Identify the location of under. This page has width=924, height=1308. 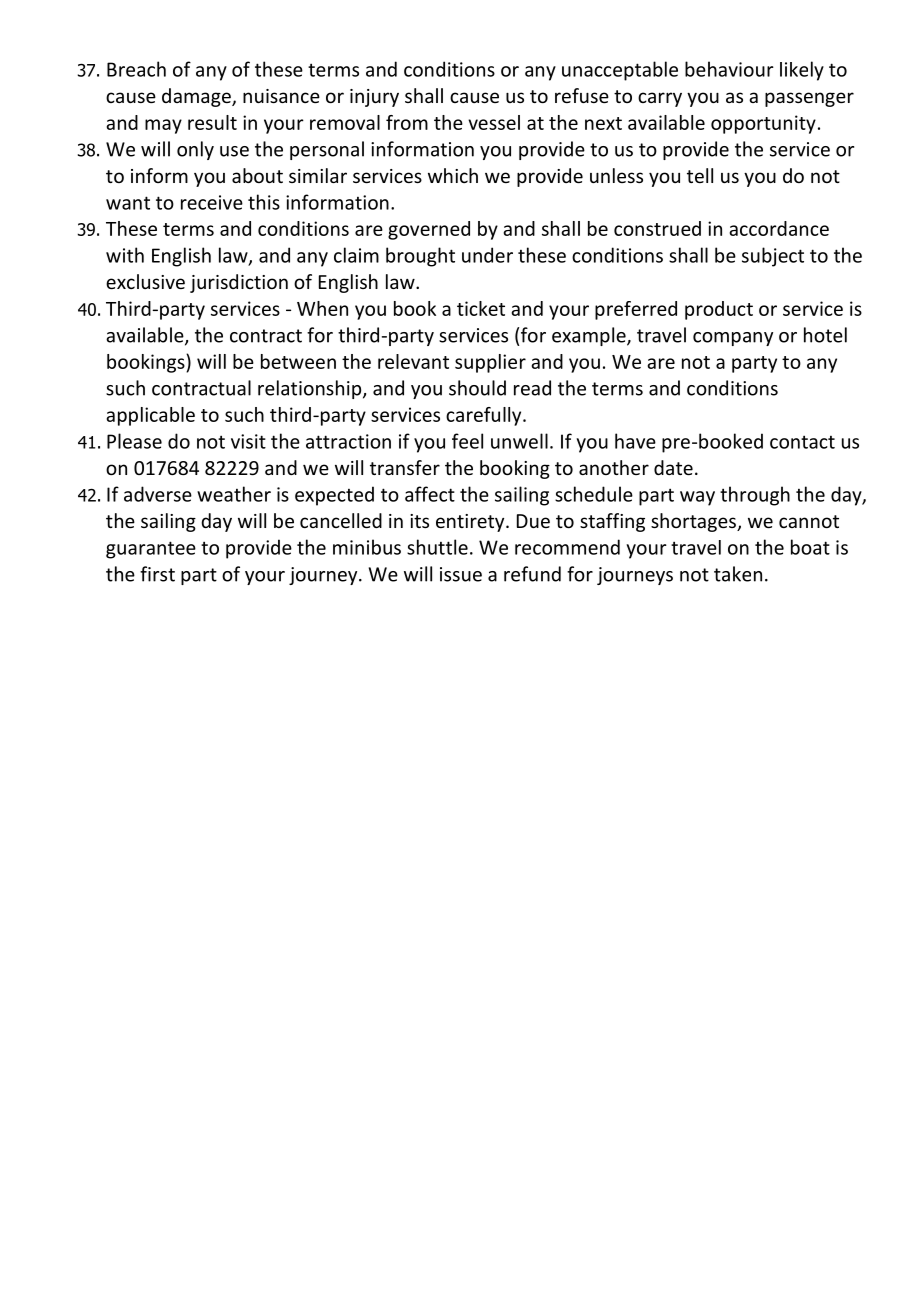
(487, 255).
